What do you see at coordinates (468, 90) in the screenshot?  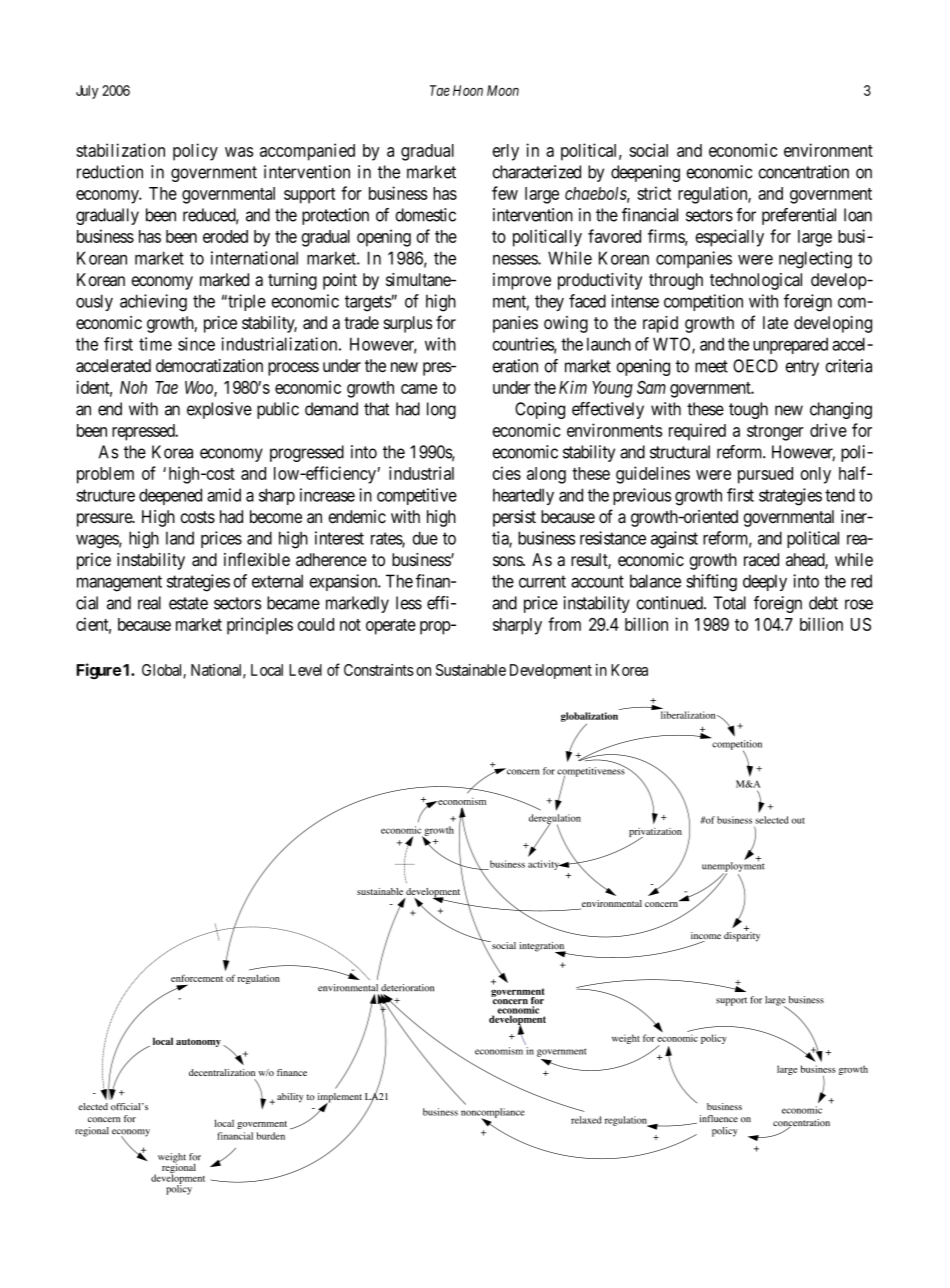 I see `Hoon` at bounding box center [468, 90].
